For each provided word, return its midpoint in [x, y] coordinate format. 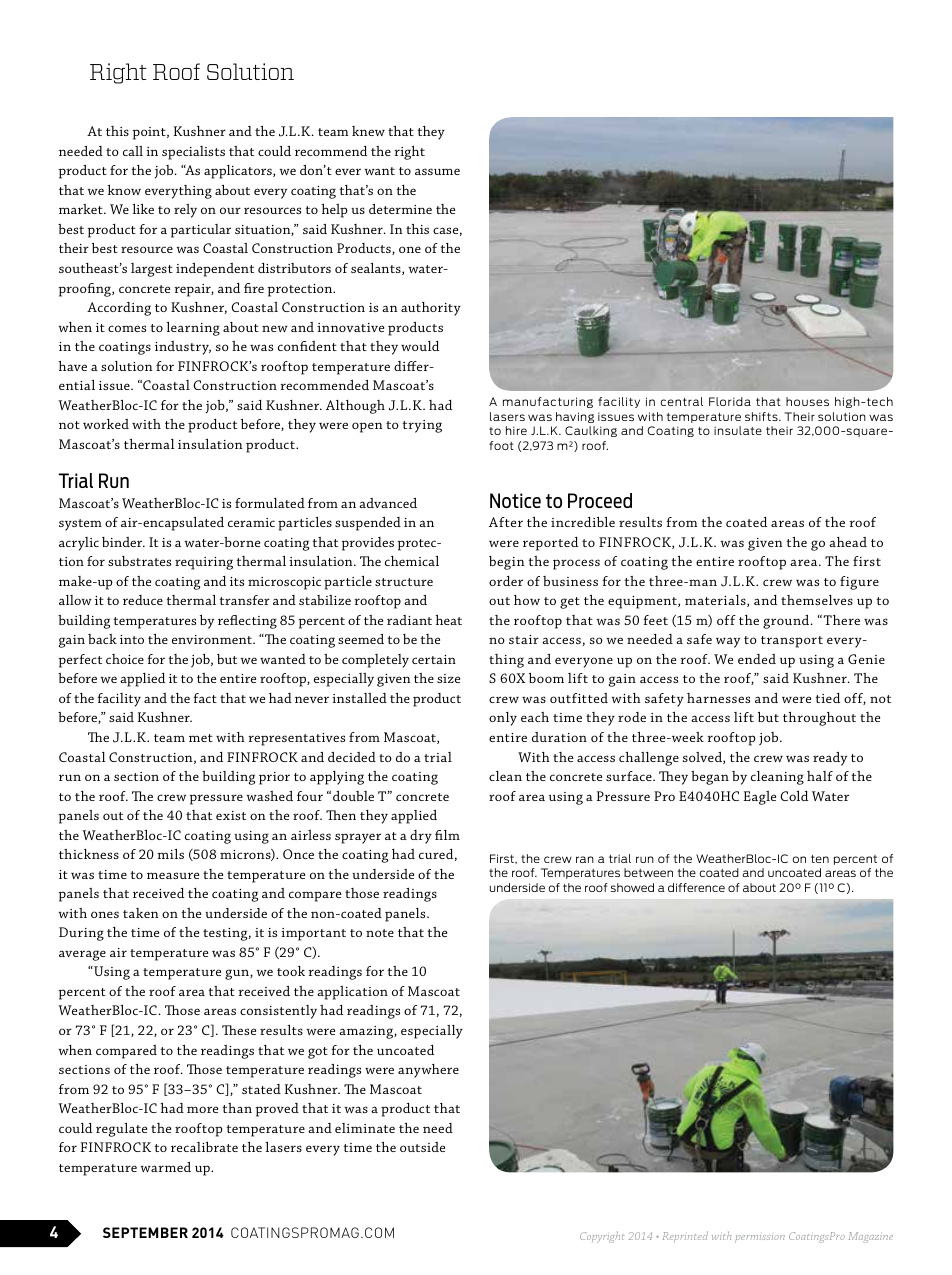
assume [437, 171]
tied [828, 698]
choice [125, 659]
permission [760, 1239]
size [448, 678]
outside [422, 1147]
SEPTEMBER [145, 1232]
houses [807, 401]
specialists [193, 153]
